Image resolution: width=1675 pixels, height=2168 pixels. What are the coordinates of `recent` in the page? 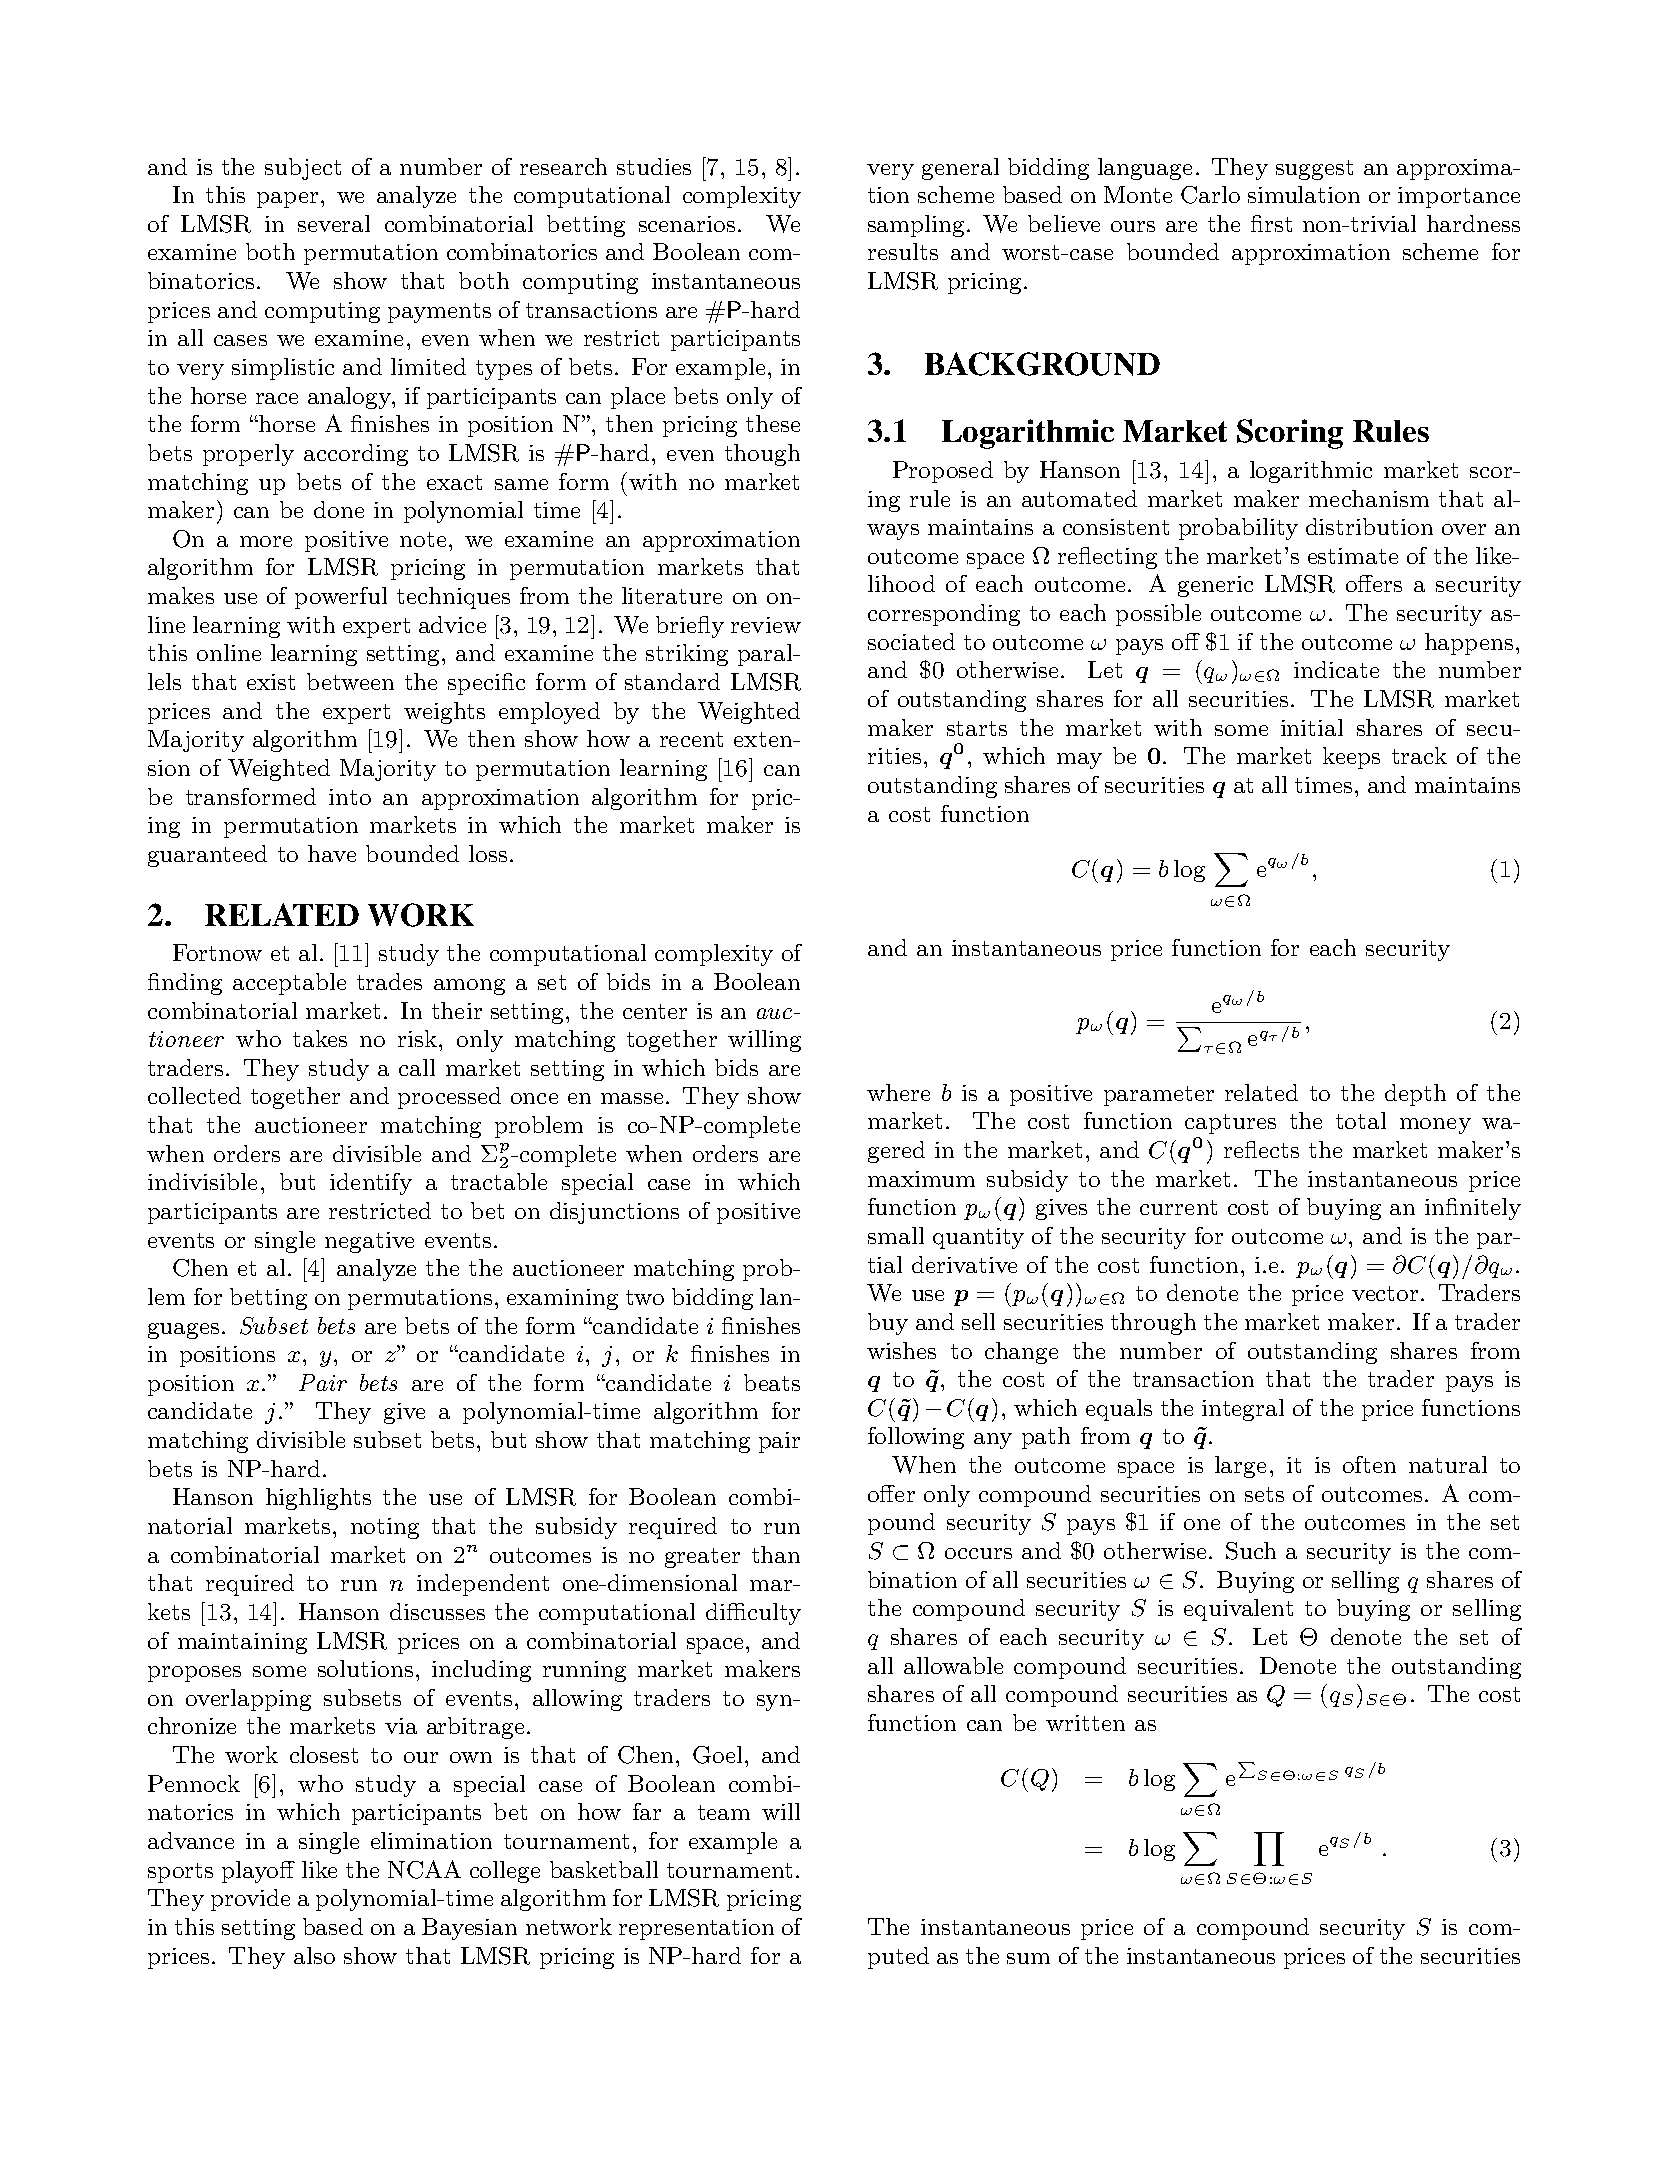 It's located at (691, 739).
